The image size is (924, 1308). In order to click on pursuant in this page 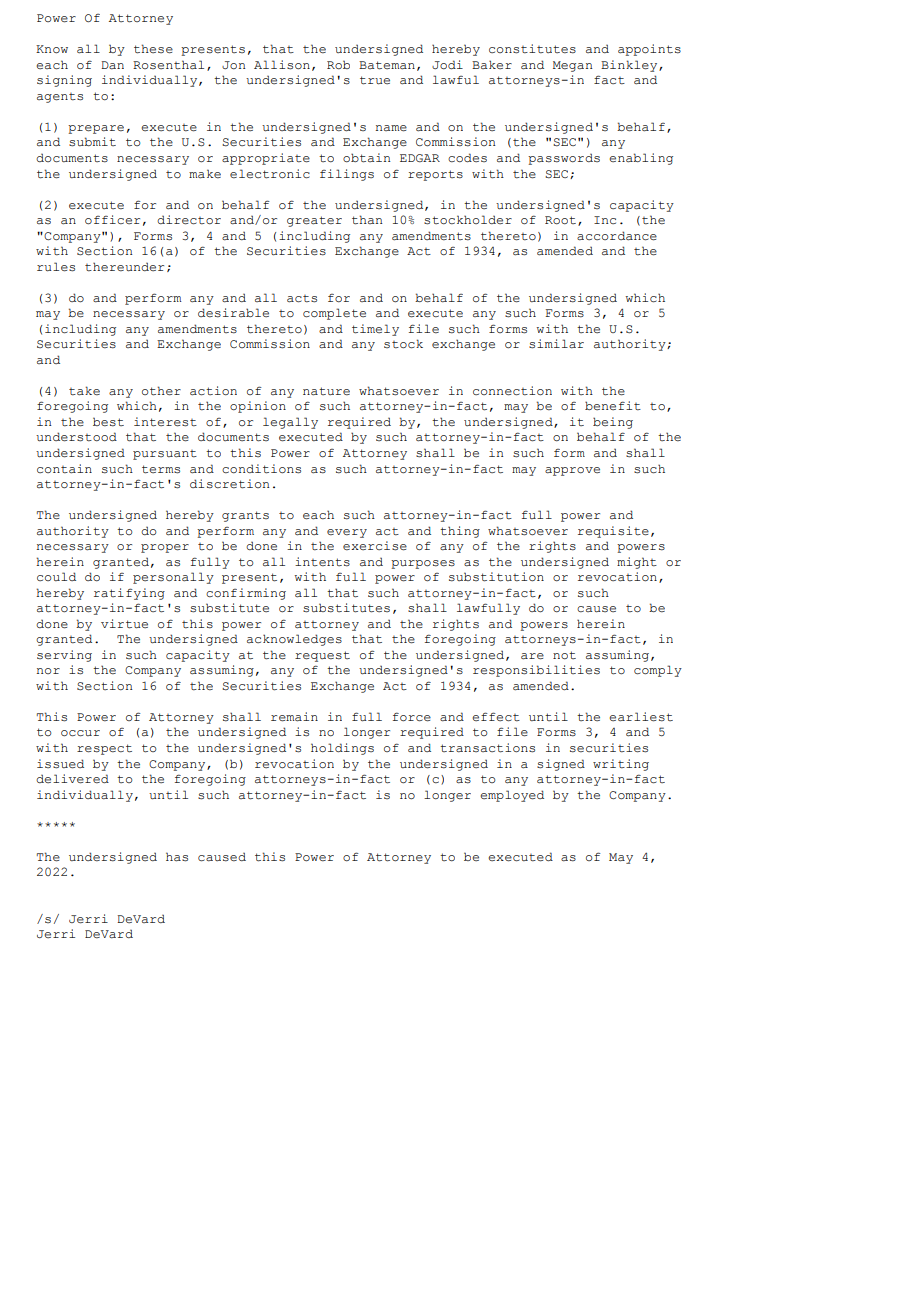, I will do `click(165, 455)`.
